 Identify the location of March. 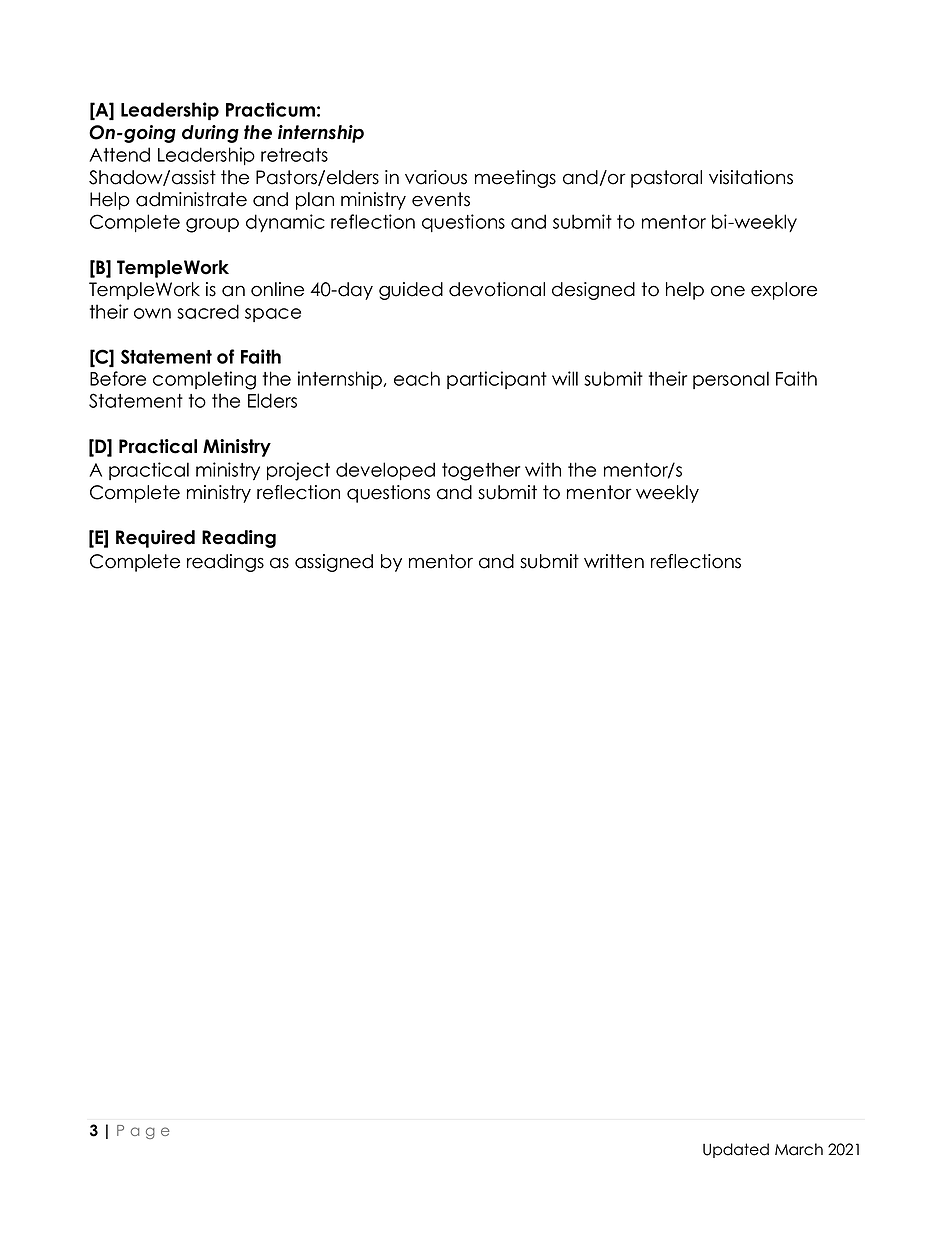
(799, 1149).
